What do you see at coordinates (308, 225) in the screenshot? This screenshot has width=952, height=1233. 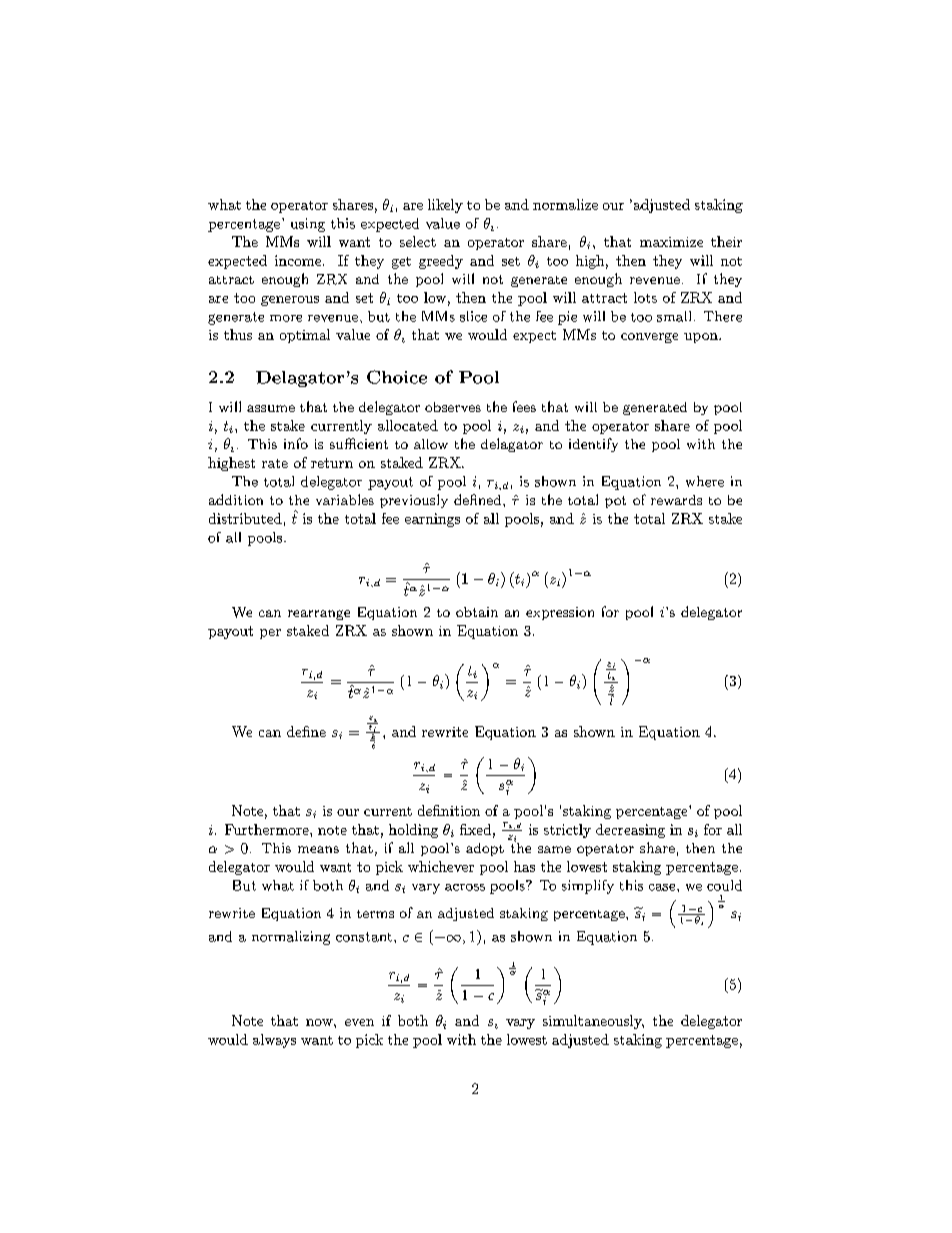 I see `using` at bounding box center [308, 225].
